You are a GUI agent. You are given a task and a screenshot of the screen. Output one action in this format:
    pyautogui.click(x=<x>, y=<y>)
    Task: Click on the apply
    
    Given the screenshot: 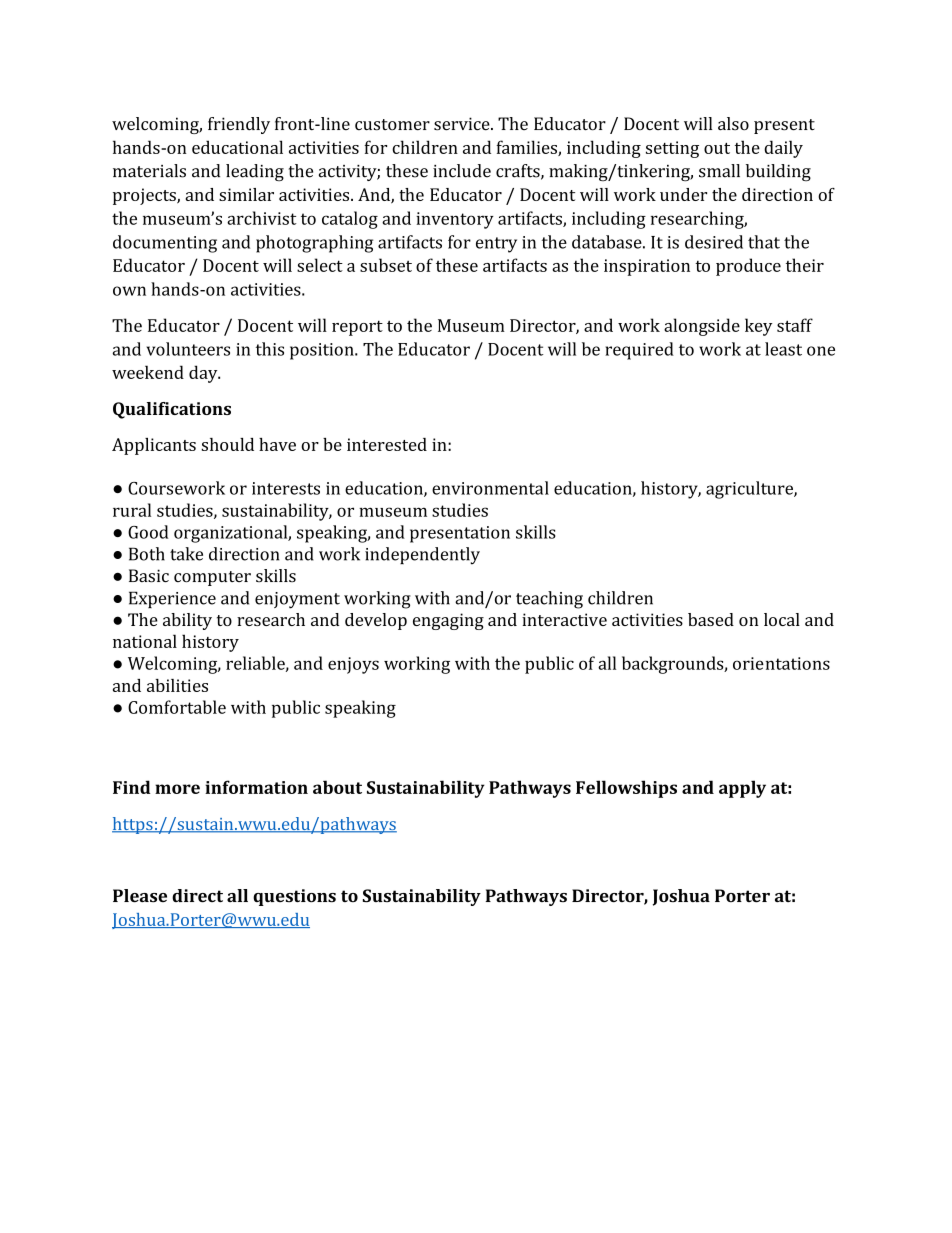 What is the action you would take?
    pyautogui.click(x=742, y=789)
